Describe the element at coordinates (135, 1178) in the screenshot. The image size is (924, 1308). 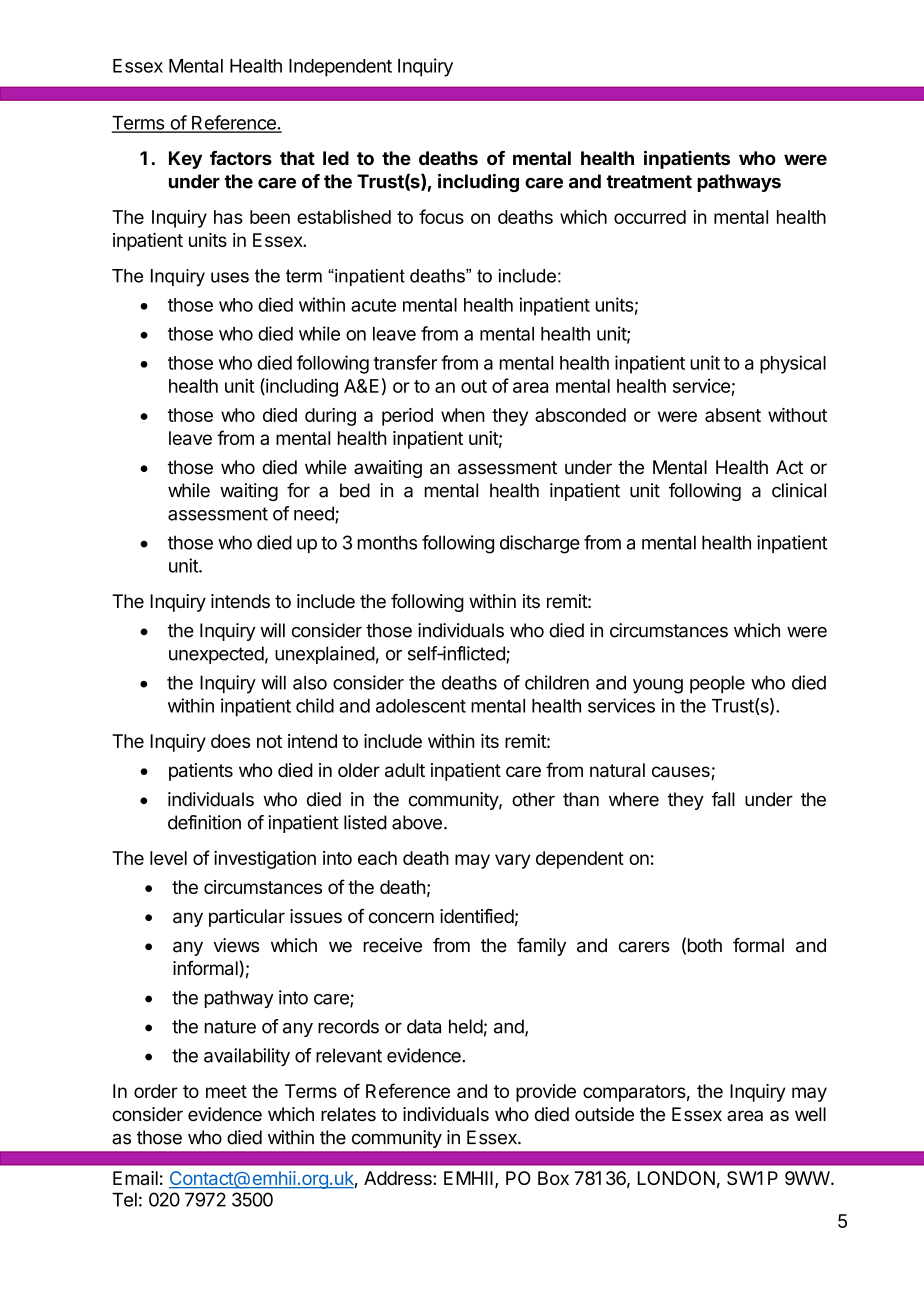
I see `Email` at that location.
